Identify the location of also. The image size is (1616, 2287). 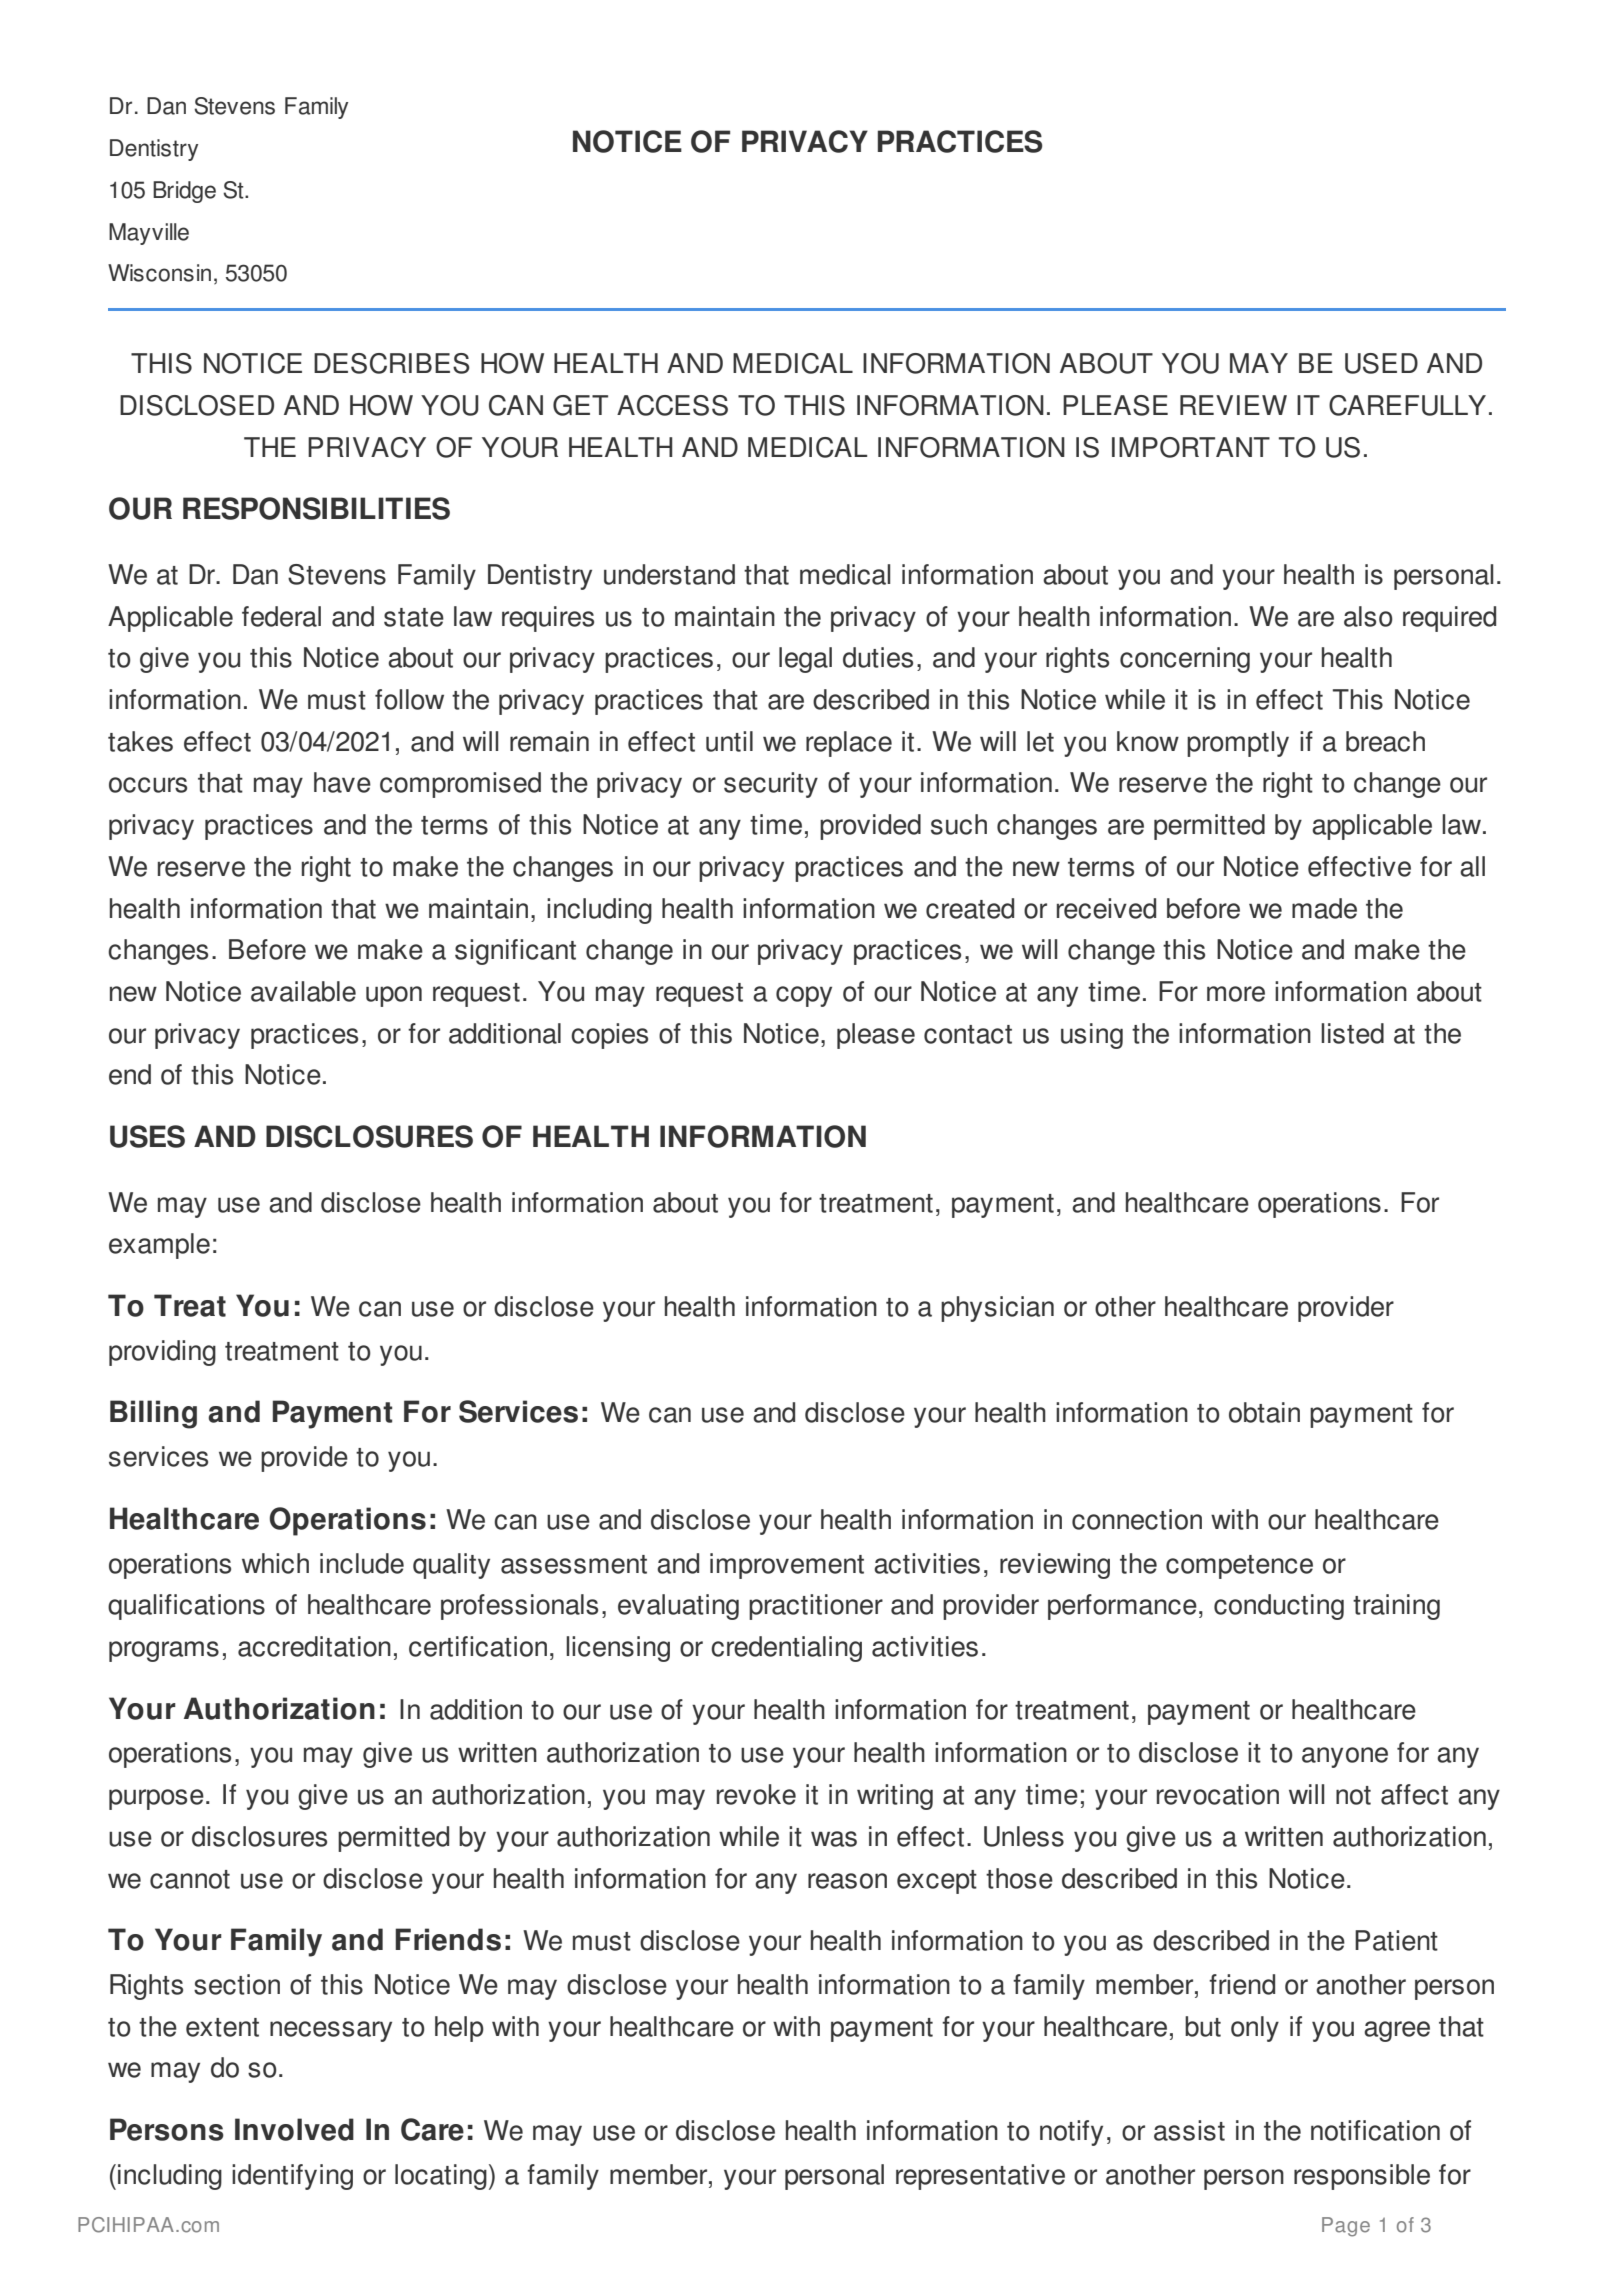
(1368, 616).
